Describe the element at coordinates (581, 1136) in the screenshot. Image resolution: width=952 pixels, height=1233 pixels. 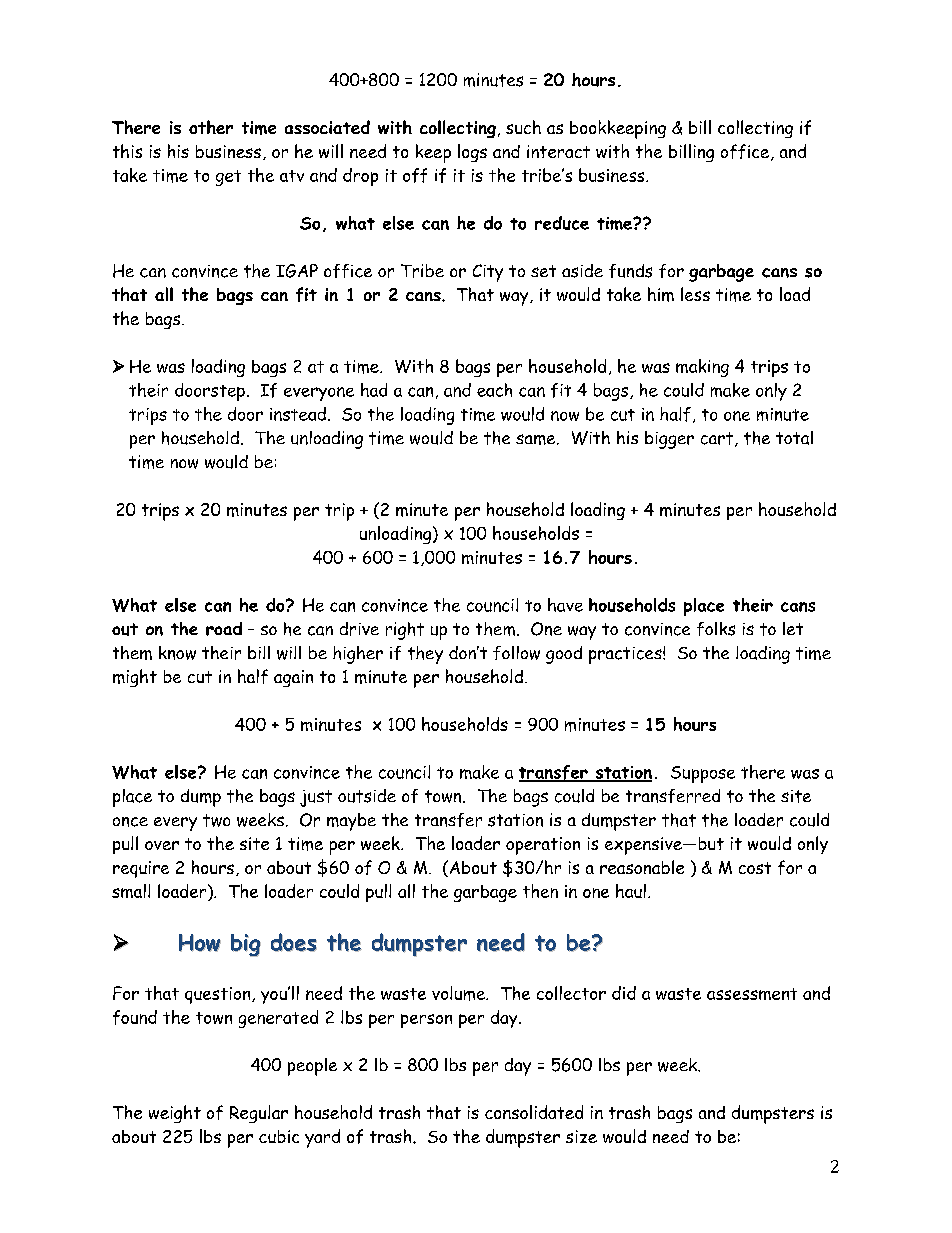
I see `size` at that location.
